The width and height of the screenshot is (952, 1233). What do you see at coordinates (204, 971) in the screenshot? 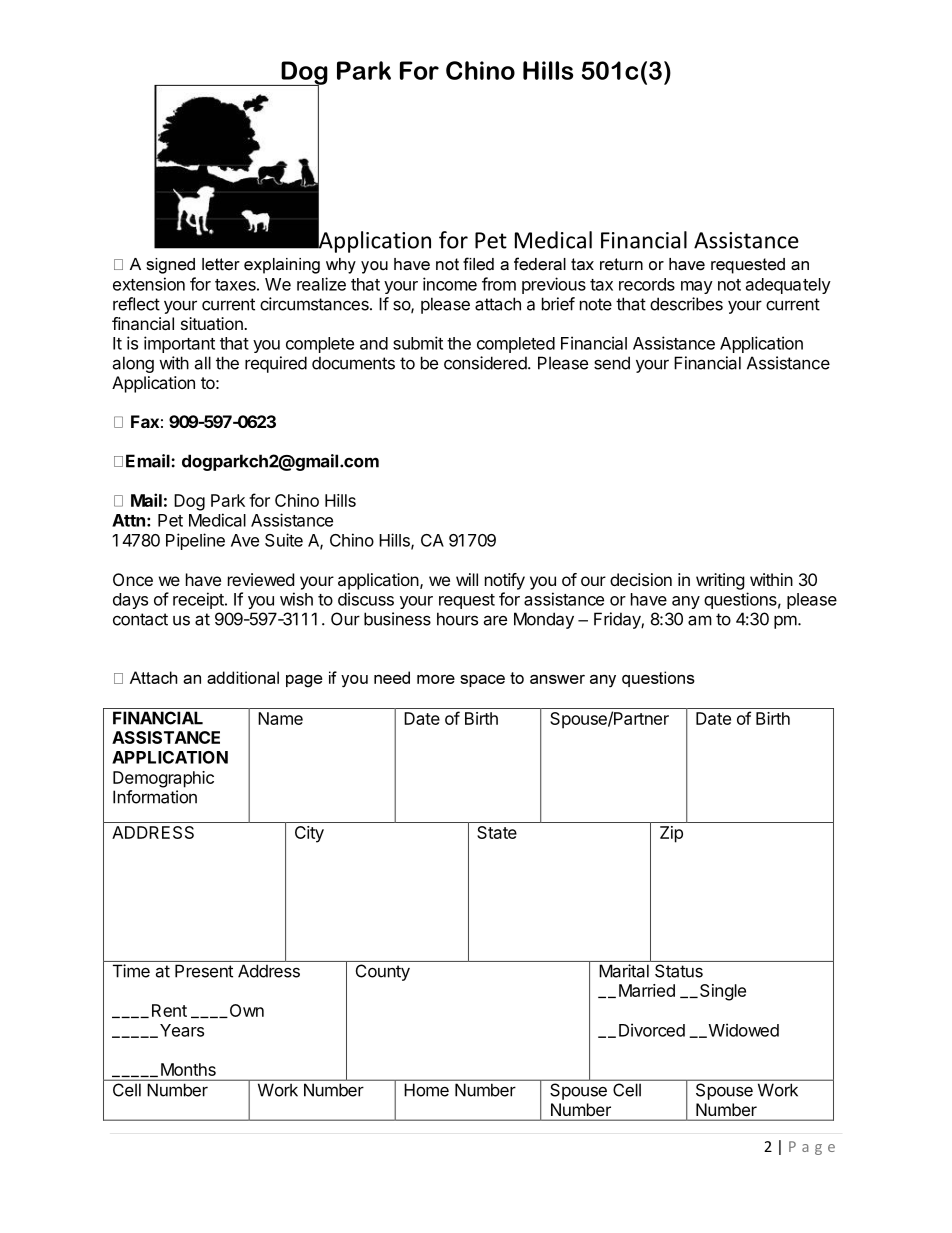
I see `Present` at bounding box center [204, 971].
